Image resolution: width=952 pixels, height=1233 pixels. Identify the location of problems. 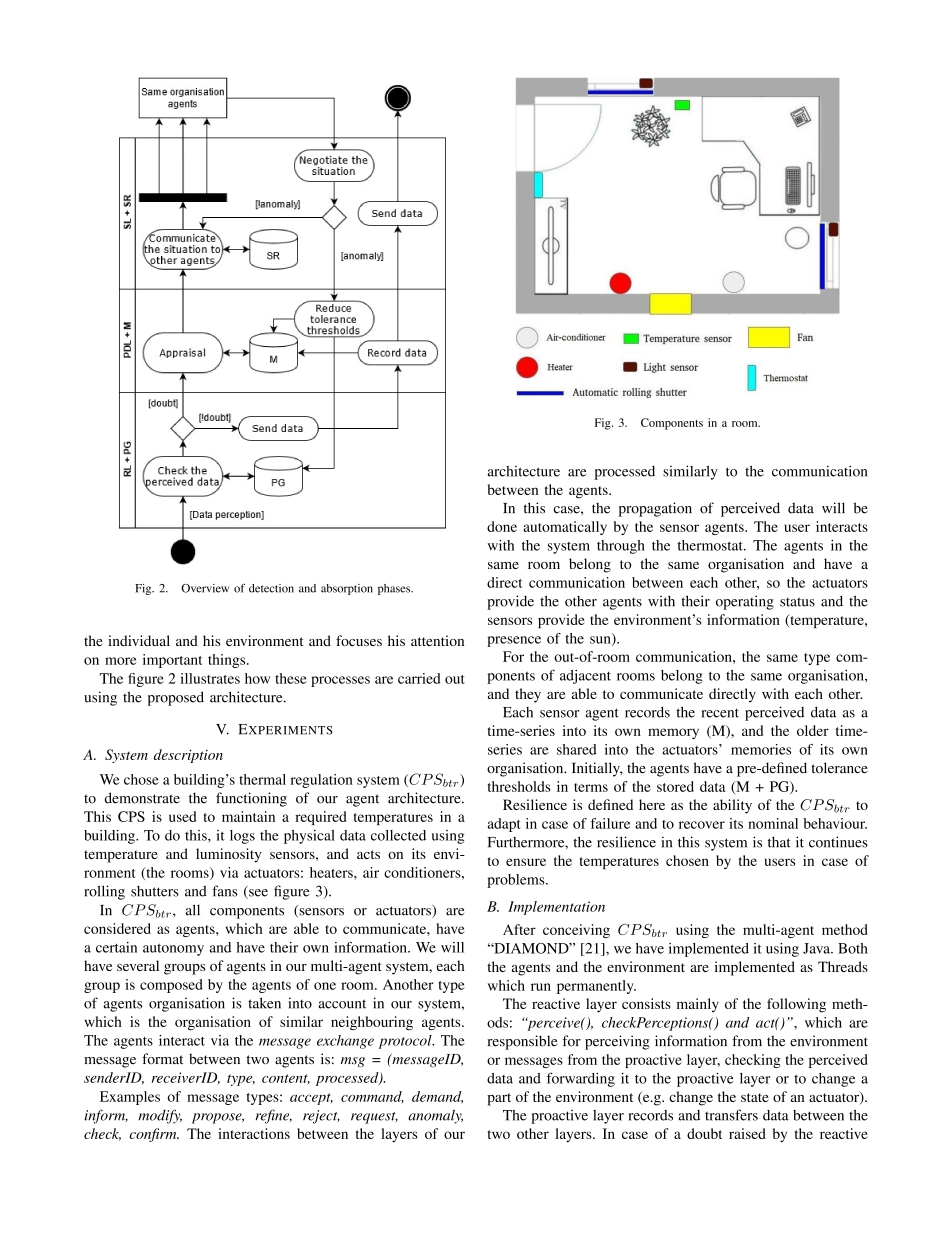
(517, 881).
